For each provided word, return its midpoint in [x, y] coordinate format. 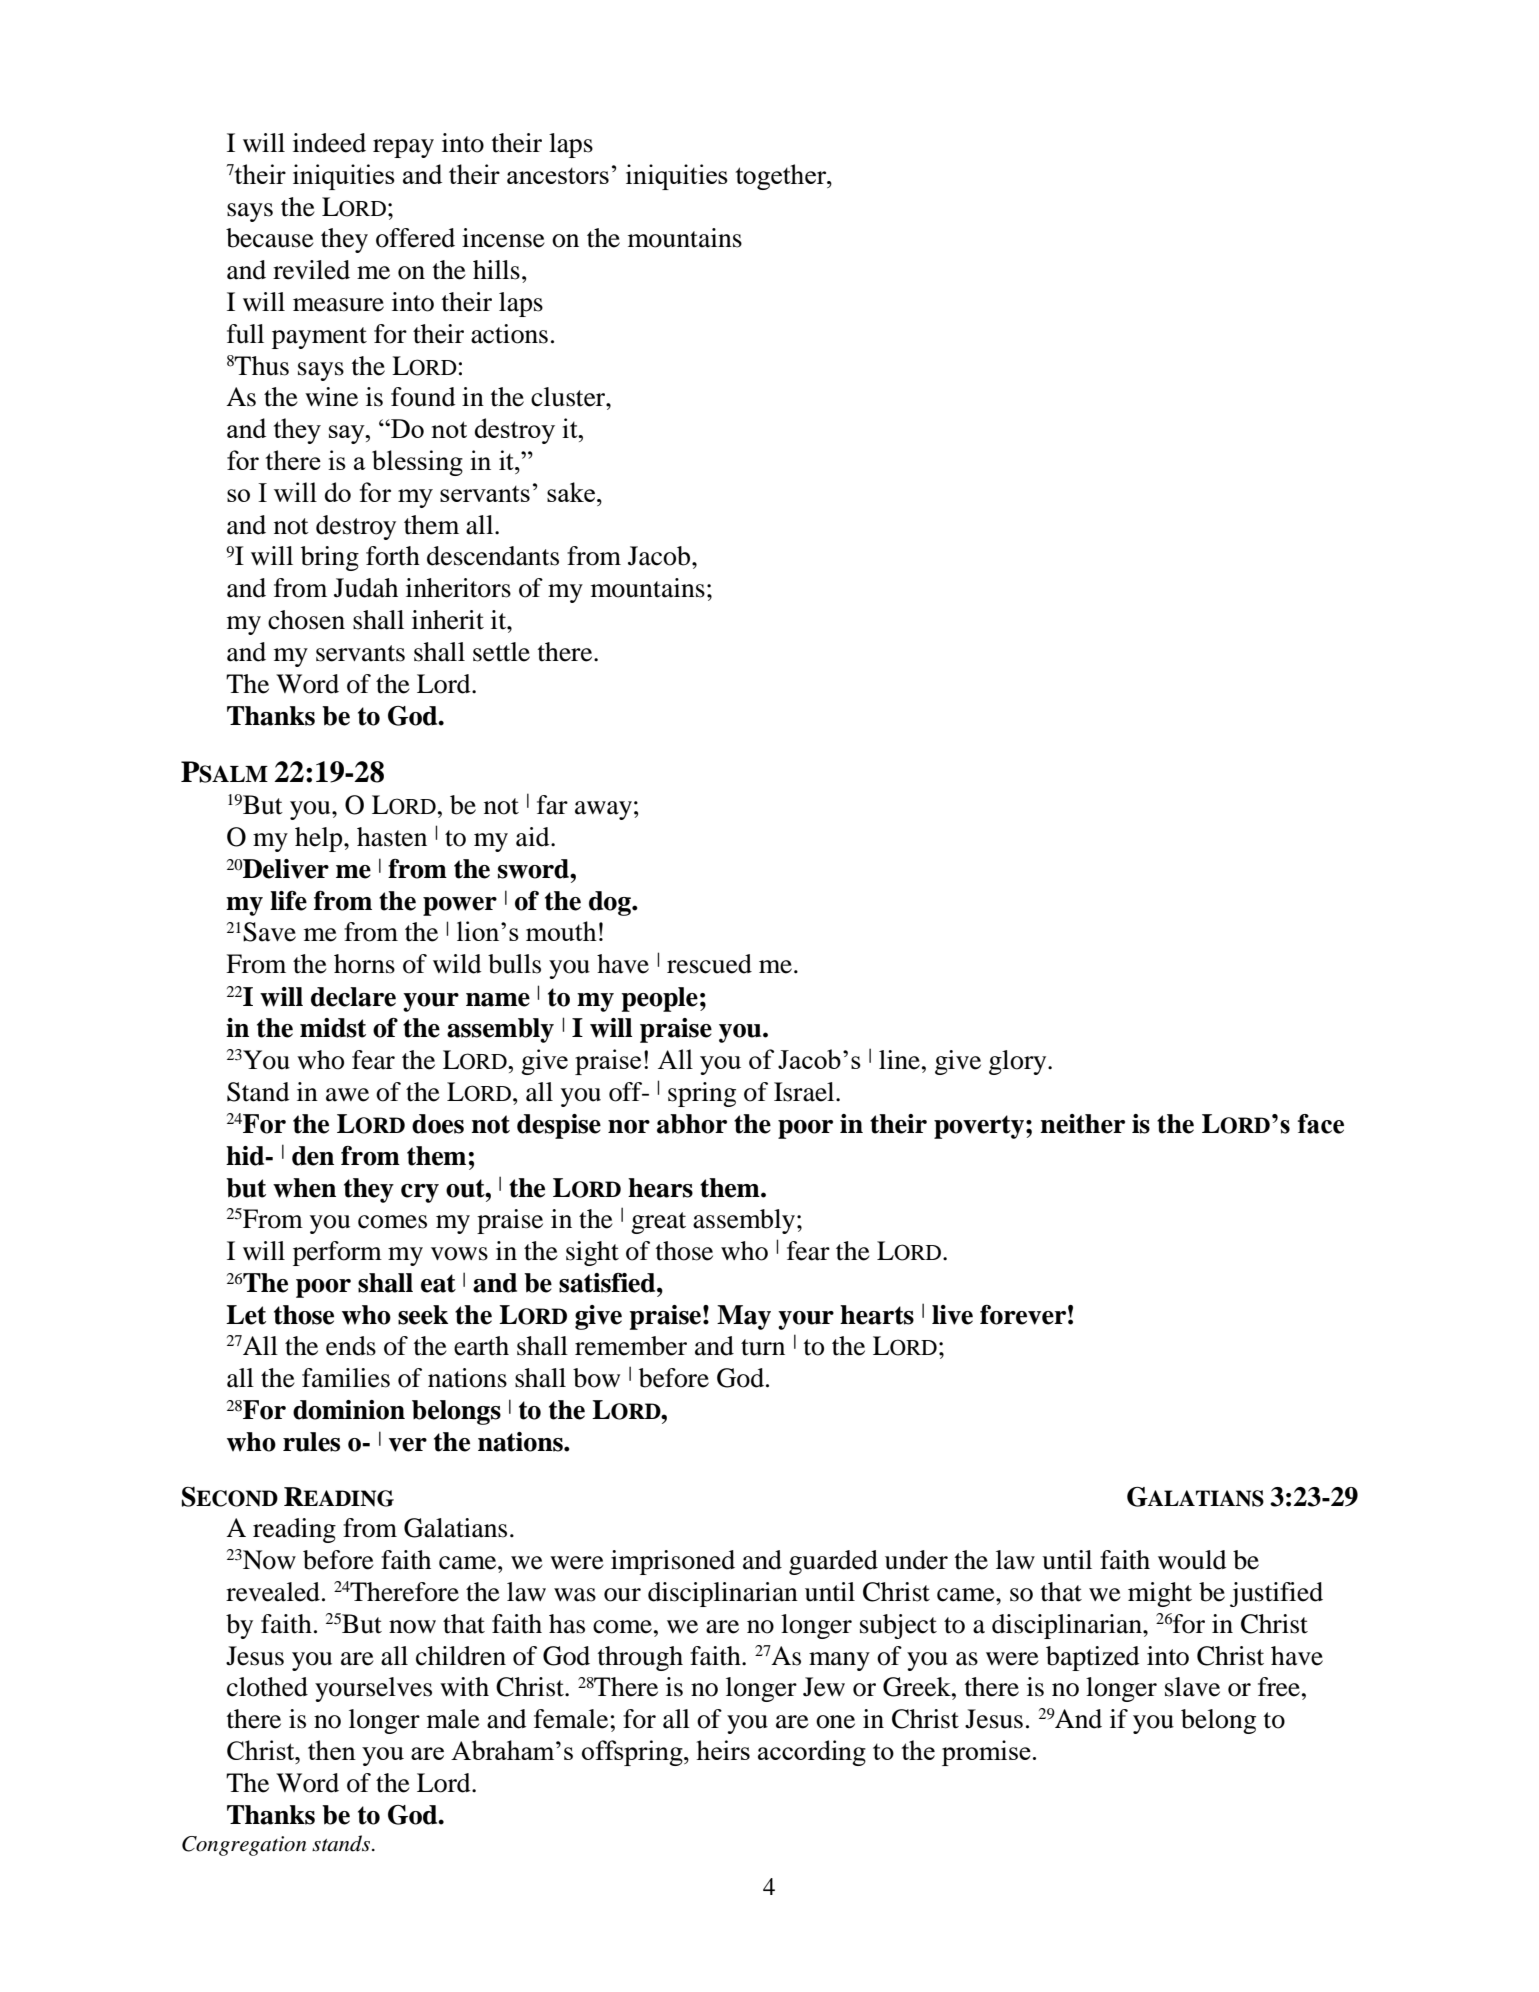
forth [393, 556]
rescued [709, 964]
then [332, 1750]
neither [1082, 1124]
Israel [805, 1092]
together [782, 177]
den [313, 1156]
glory [1019, 1062]
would [1192, 1560]
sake [571, 492]
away [603, 810]
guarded [833, 1562]
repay [403, 148]
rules [311, 1442]
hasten [392, 837]
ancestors [558, 176]
